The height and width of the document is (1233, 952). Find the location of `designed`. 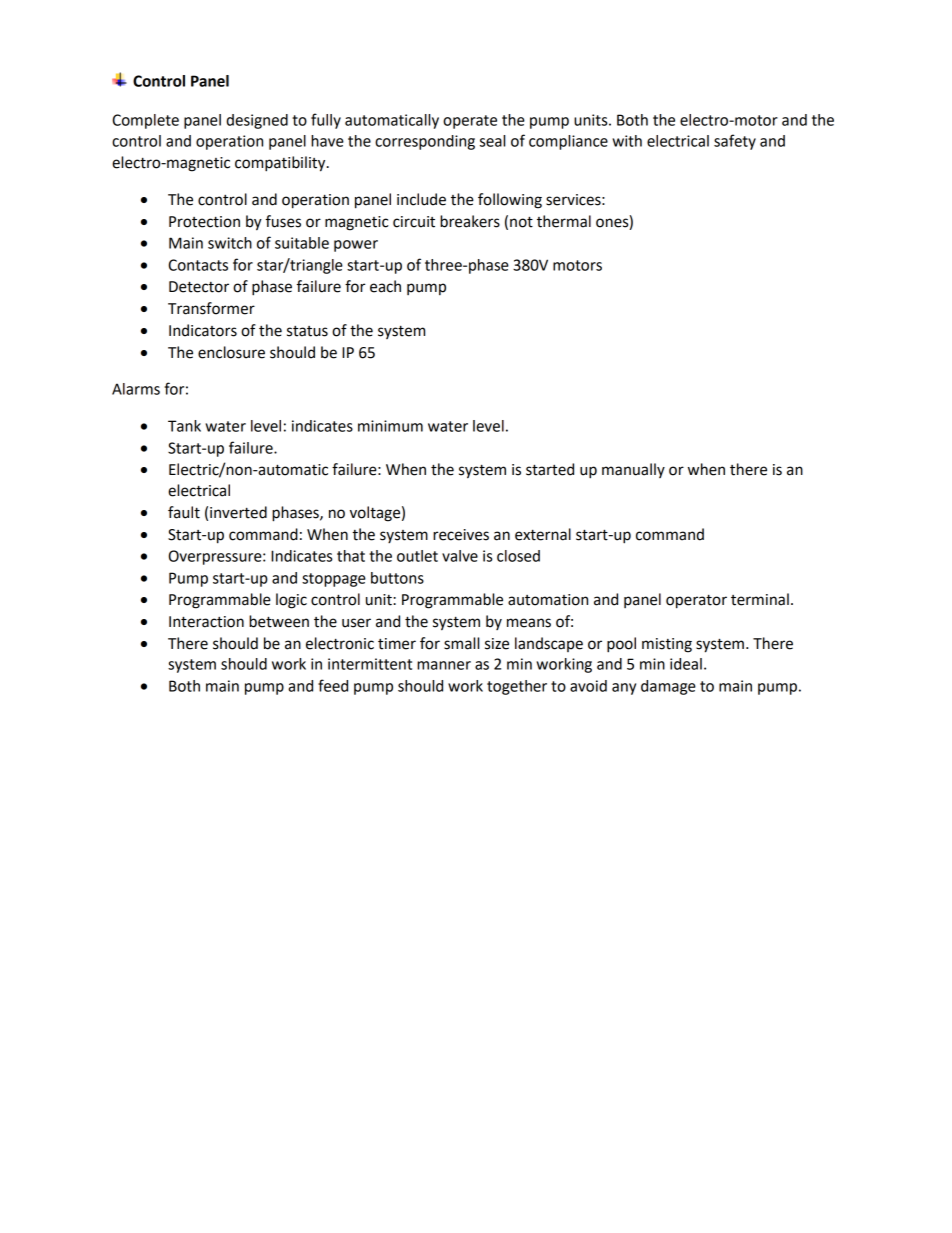

designed is located at coordinates (257, 121).
